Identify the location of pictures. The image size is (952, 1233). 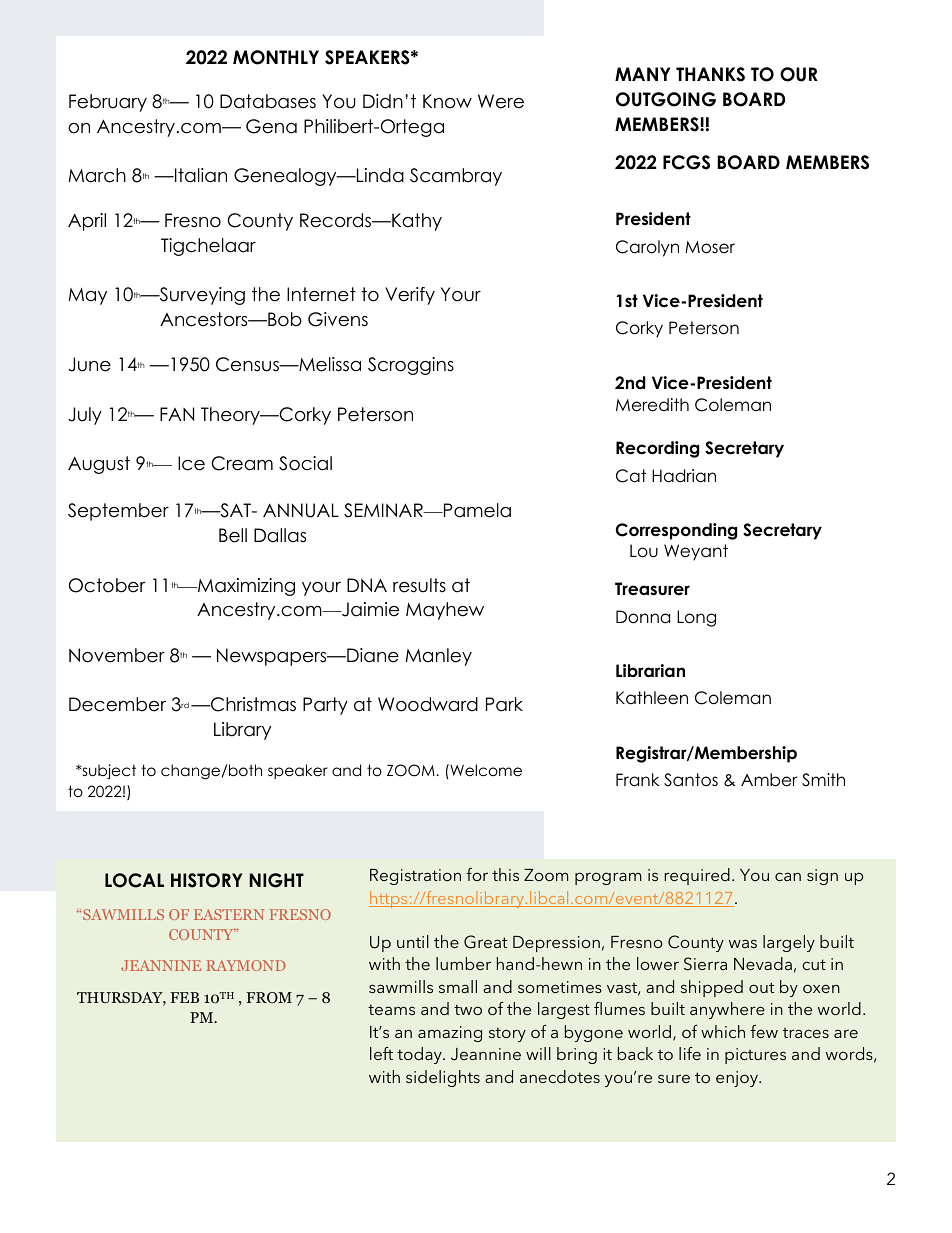
(755, 1056).
